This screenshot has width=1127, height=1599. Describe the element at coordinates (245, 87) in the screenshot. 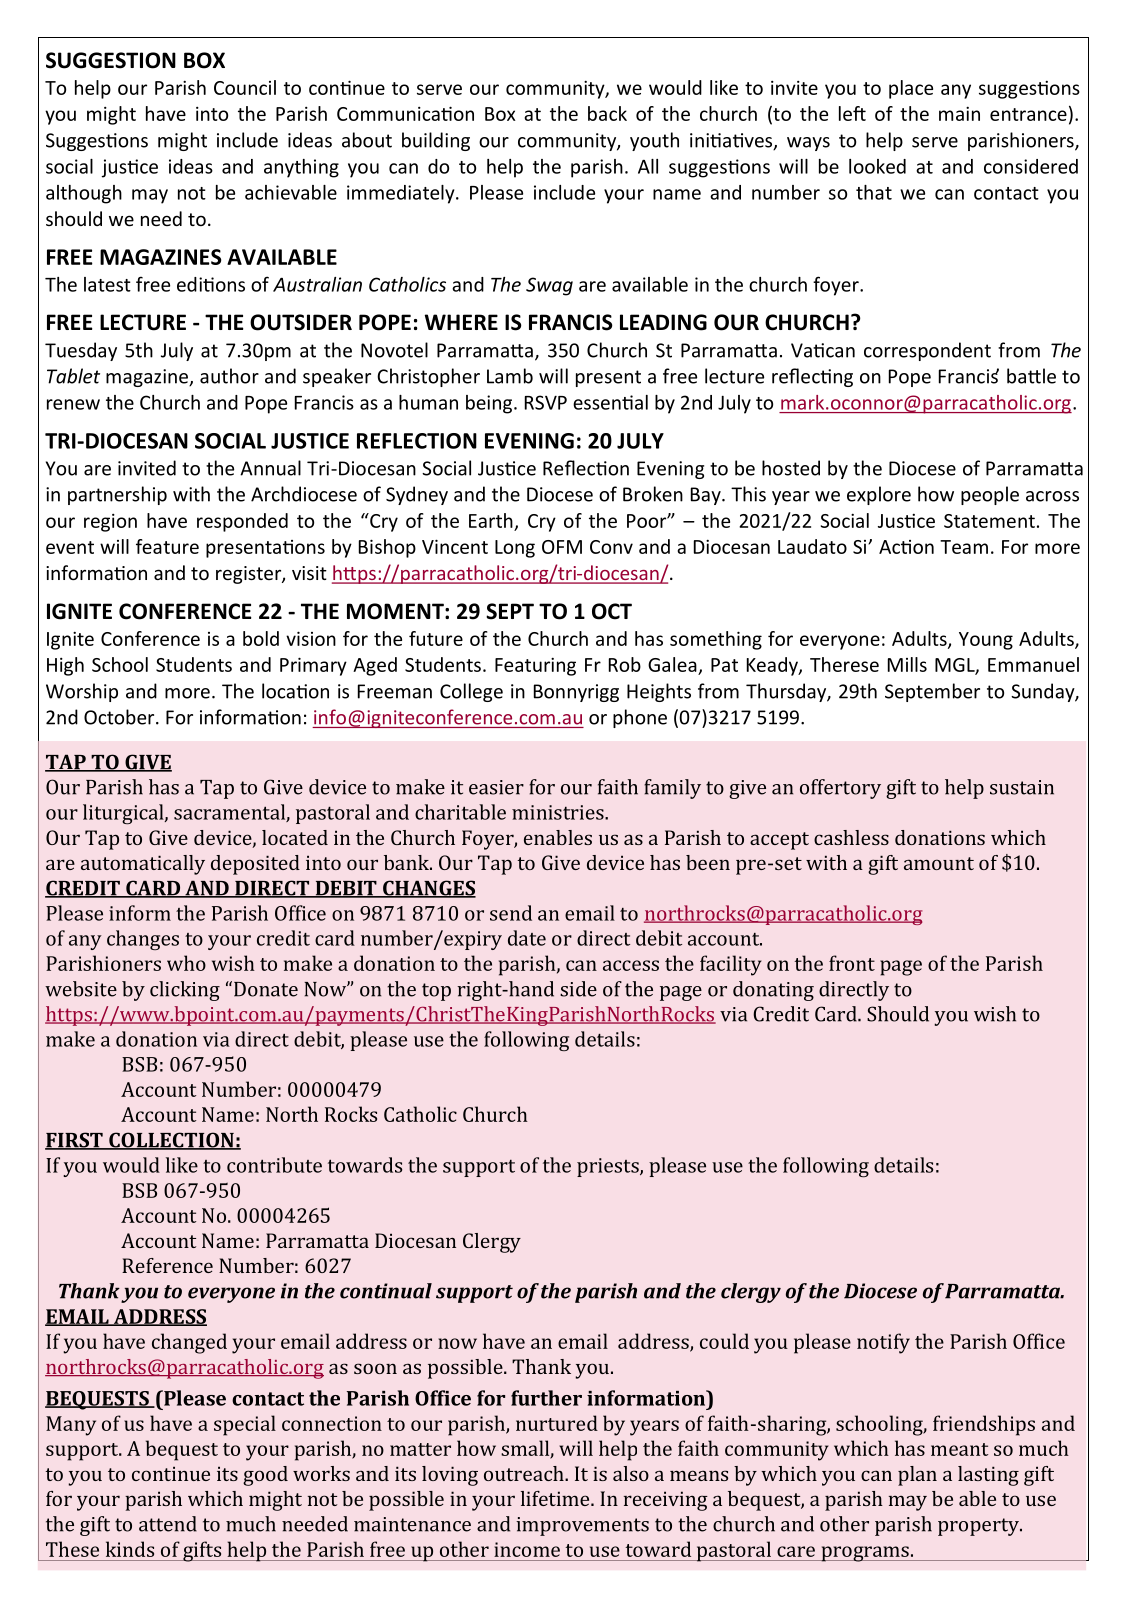

I see `Council` at that location.
